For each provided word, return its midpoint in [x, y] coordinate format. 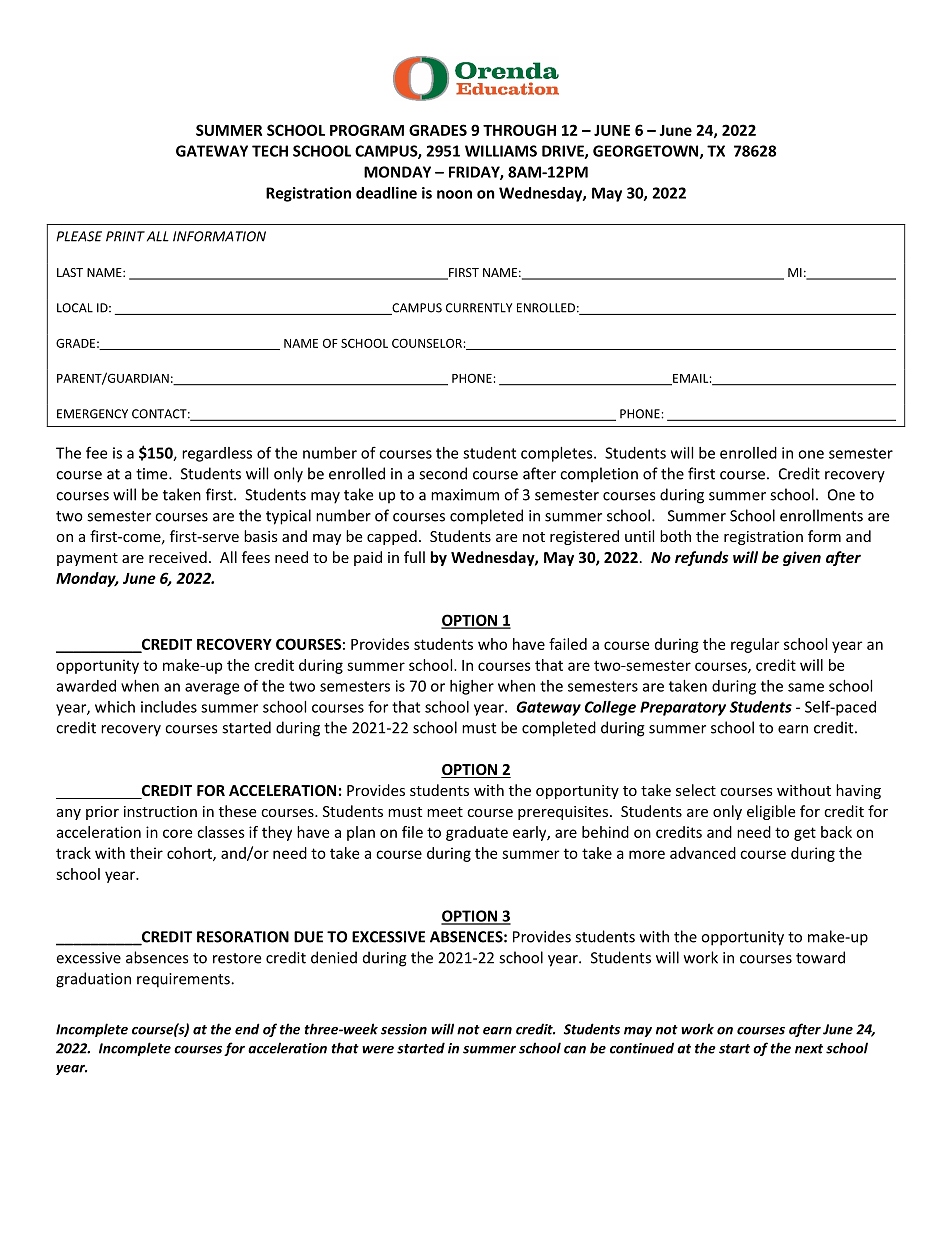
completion [599, 475]
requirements [184, 980]
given [802, 558]
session [404, 1029]
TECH [270, 151]
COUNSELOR [427, 343]
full [414, 557]
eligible [771, 812]
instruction [160, 811]
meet [445, 812]
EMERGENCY [92, 414]
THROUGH [519, 130]
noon [454, 194]
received [178, 557]
